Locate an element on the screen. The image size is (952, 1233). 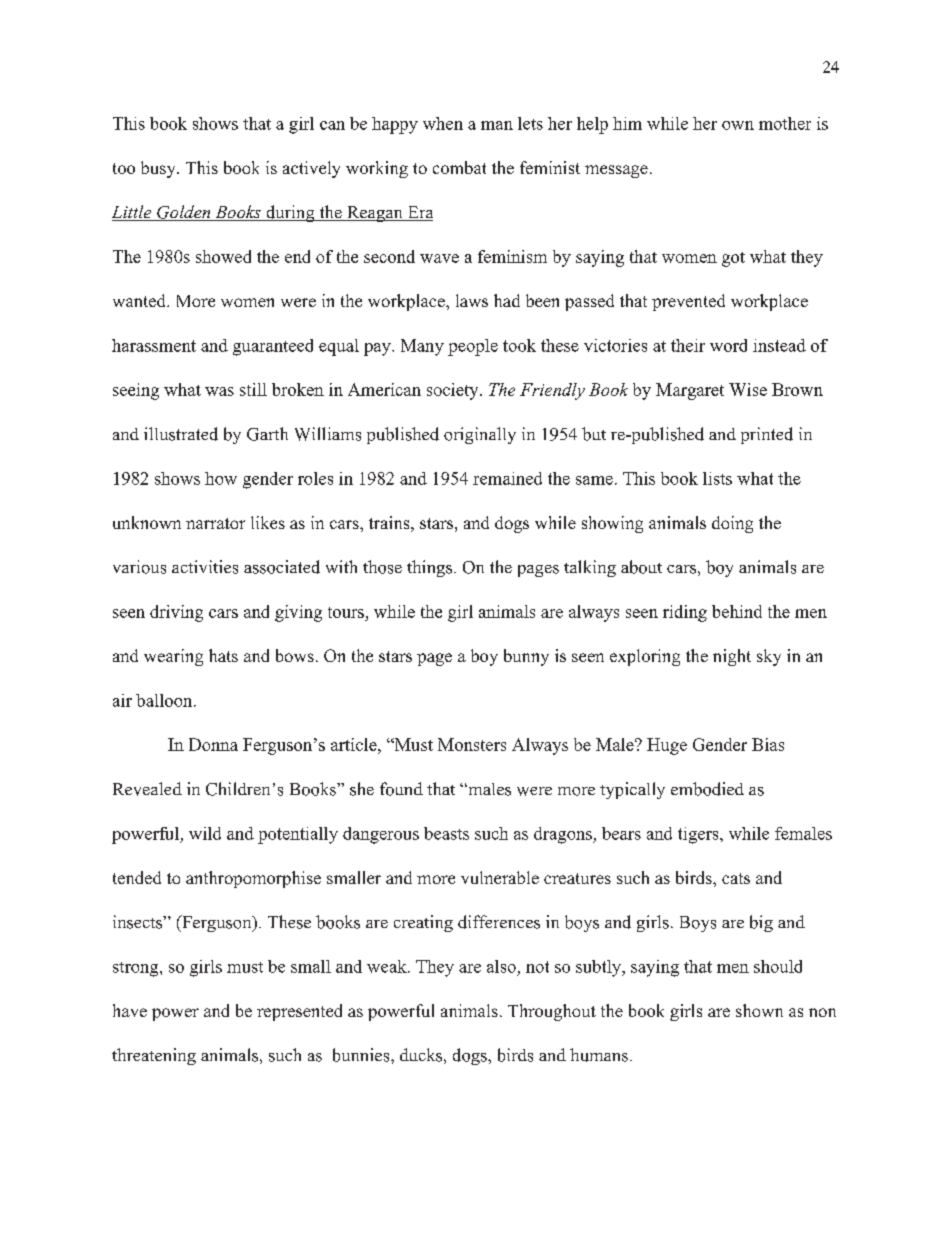
things is located at coordinates (429, 568).
